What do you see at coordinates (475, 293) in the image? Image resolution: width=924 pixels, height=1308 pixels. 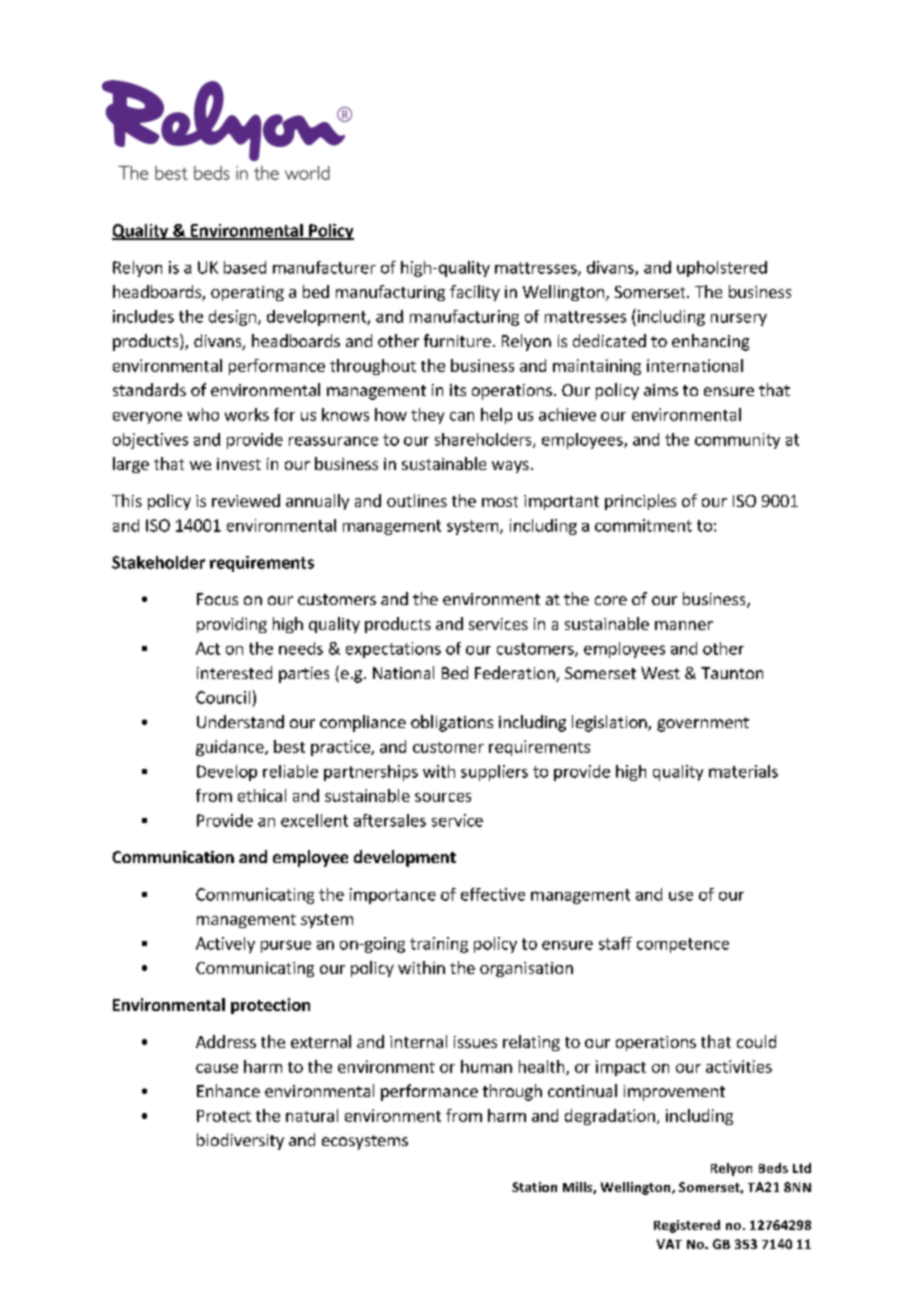 I see `facility` at bounding box center [475, 293].
